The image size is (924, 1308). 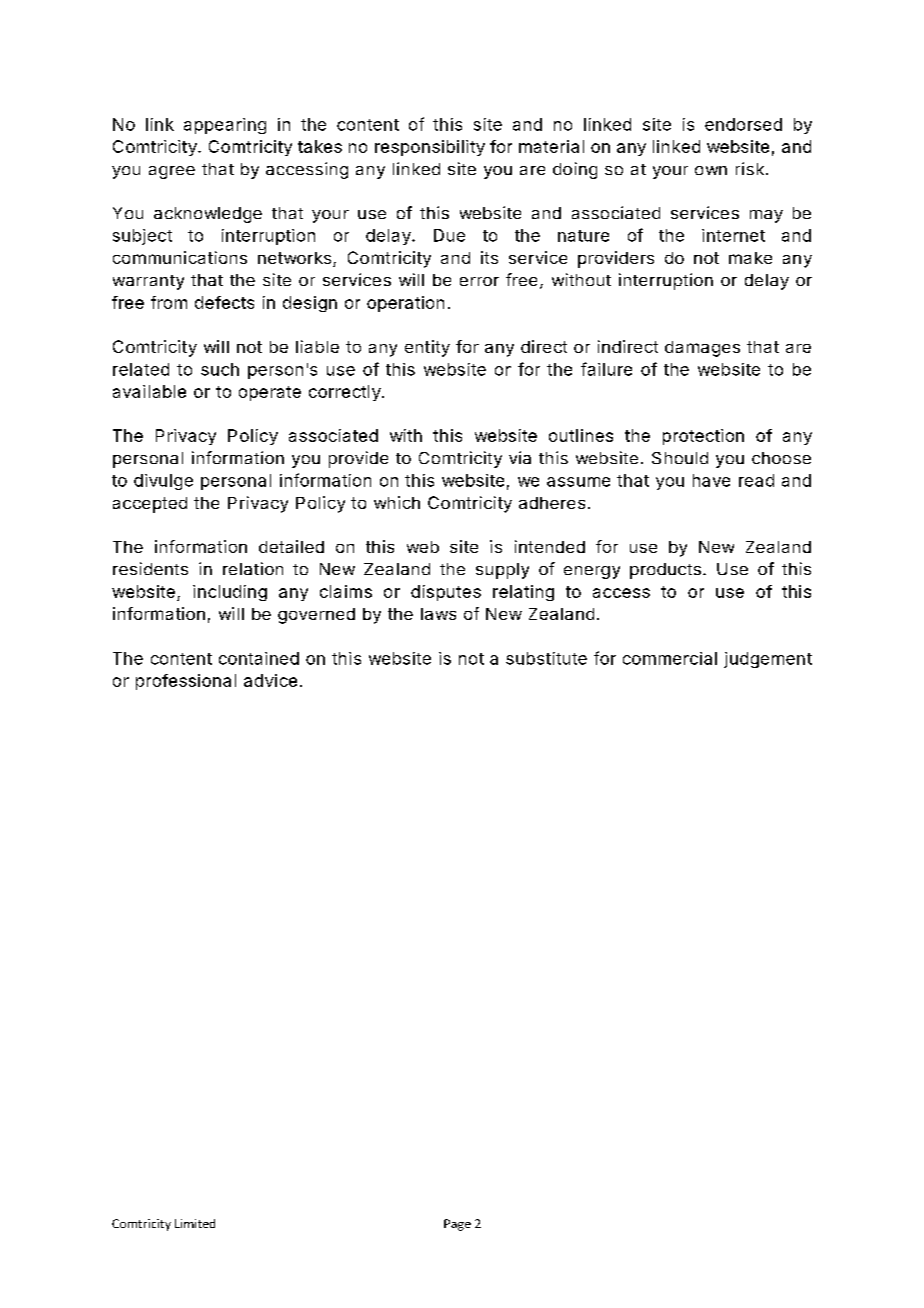 What do you see at coordinates (546, 658) in the screenshot?
I see `substitute` at bounding box center [546, 658].
